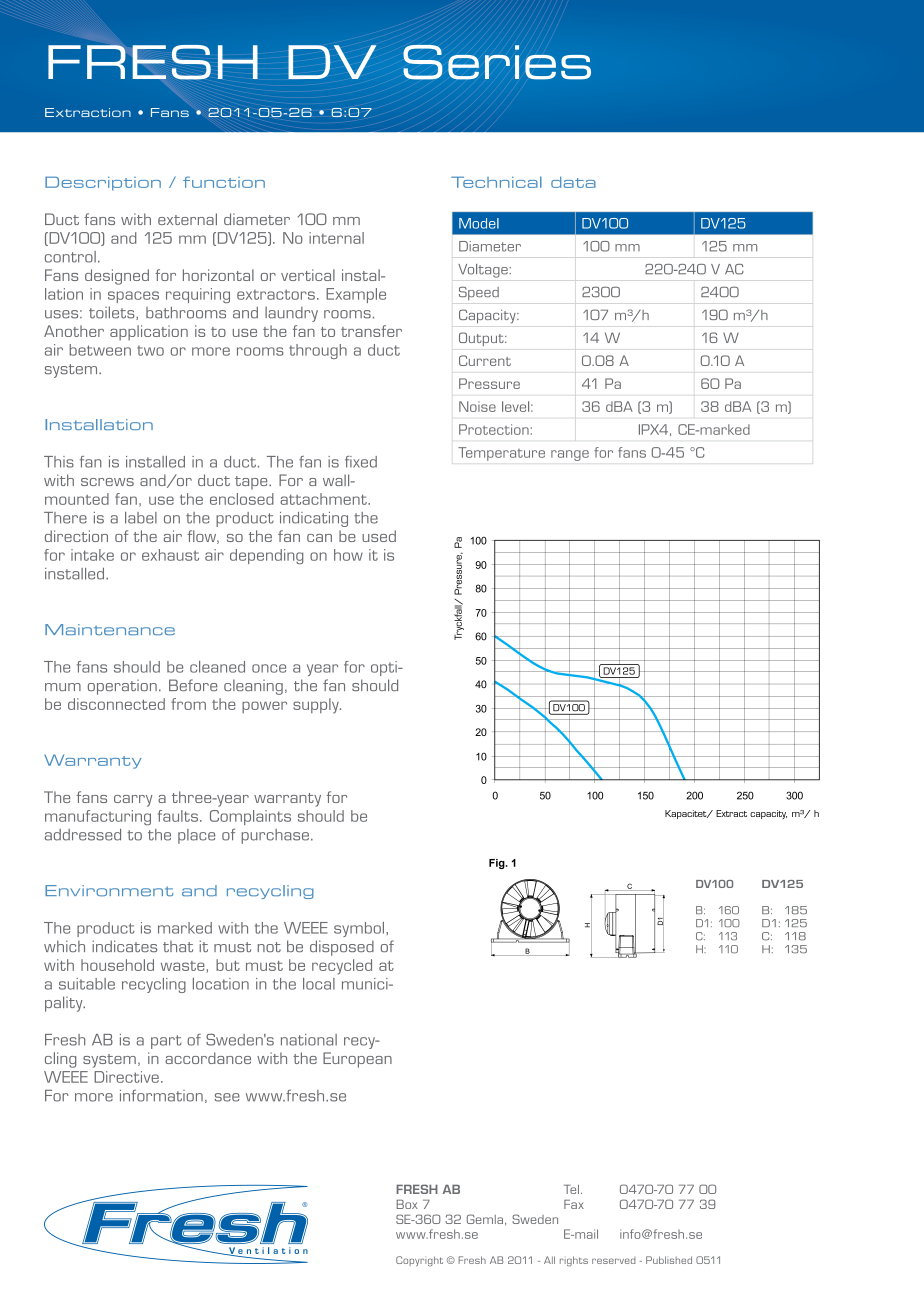 This document has height=1308, width=924. What do you see at coordinates (150, 350) in the document?
I see `two` at bounding box center [150, 350].
